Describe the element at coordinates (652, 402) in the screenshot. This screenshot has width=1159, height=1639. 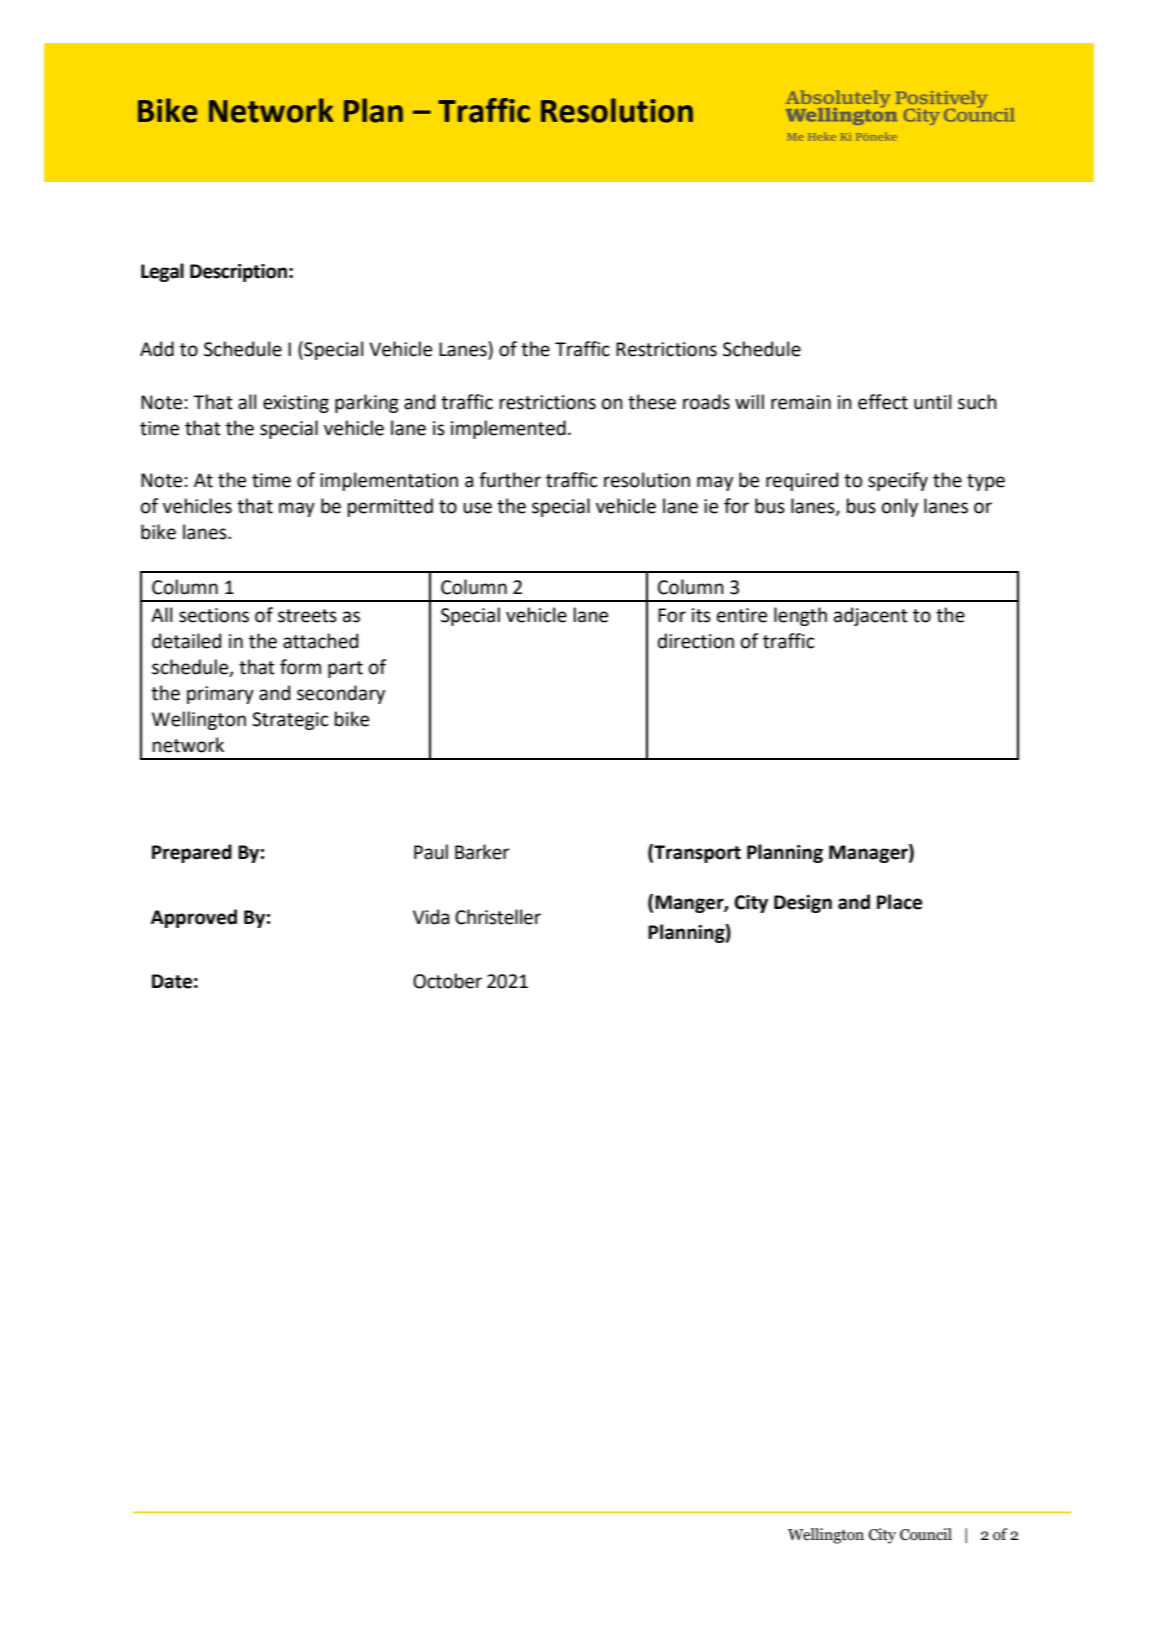
I see `these` at that location.
